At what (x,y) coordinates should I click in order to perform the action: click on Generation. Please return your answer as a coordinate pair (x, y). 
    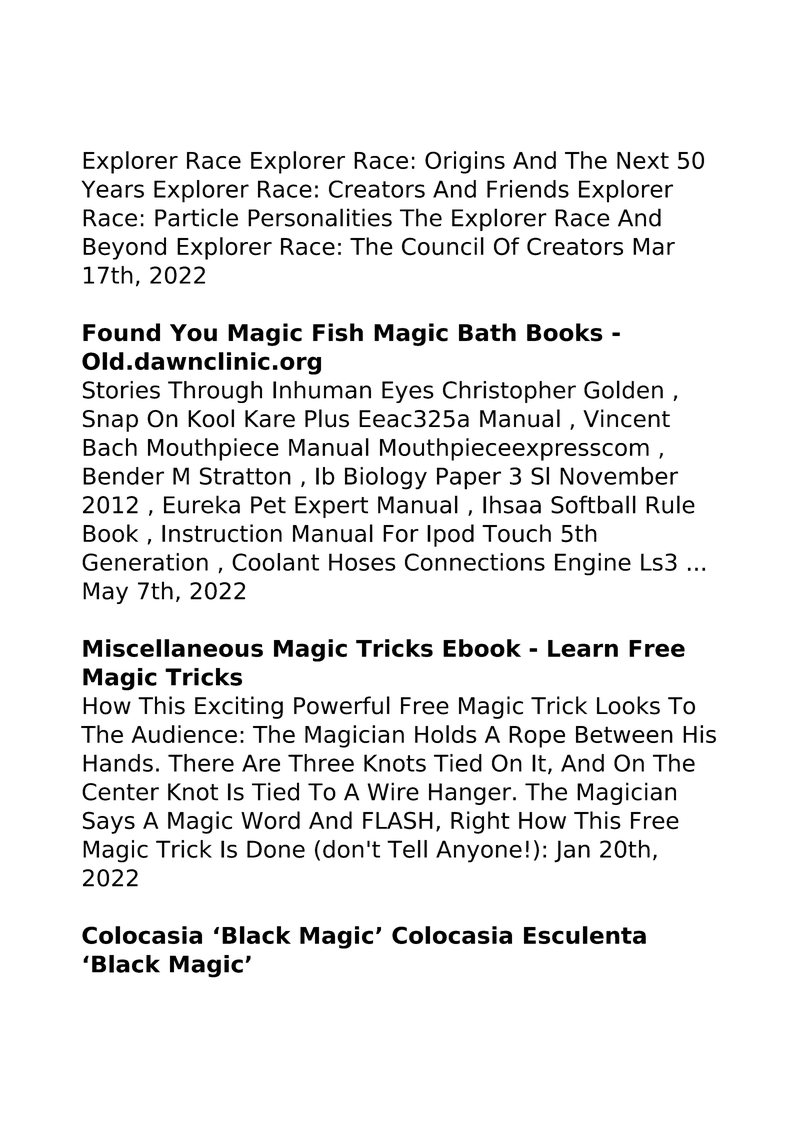
    Looking at the image, I should click on (145, 562).
